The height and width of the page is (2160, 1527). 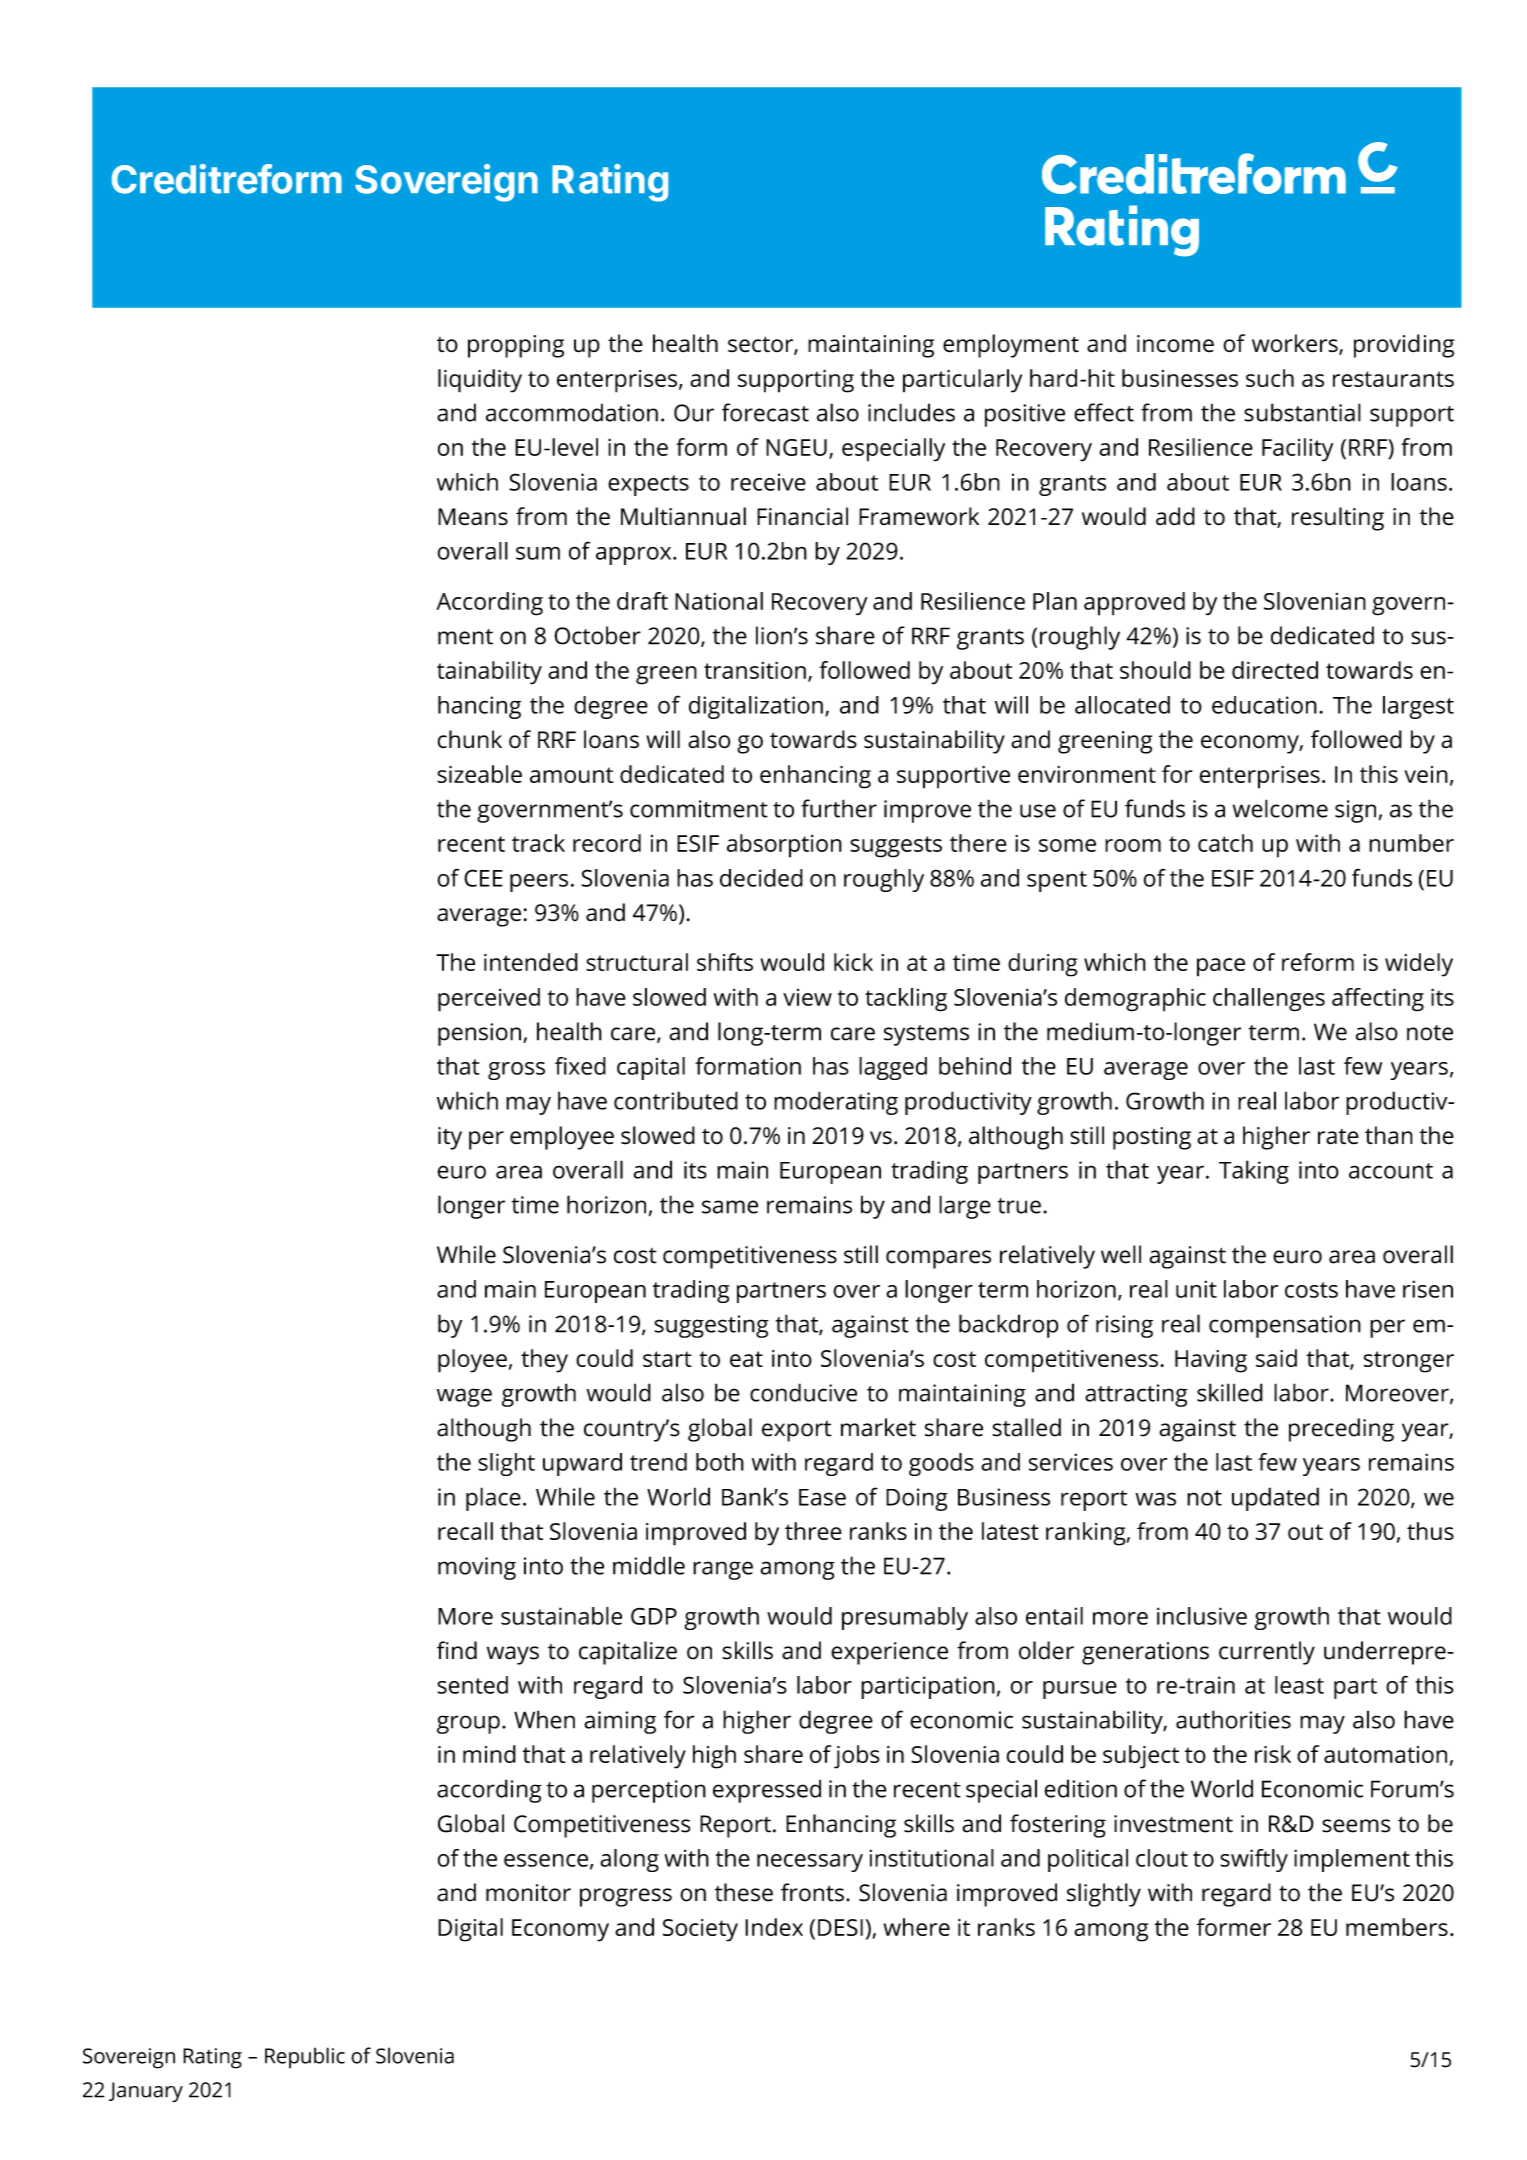 What do you see at coordinates (480, 381) in the page?
I see `liquidity` at bounding box center [480, 381].
